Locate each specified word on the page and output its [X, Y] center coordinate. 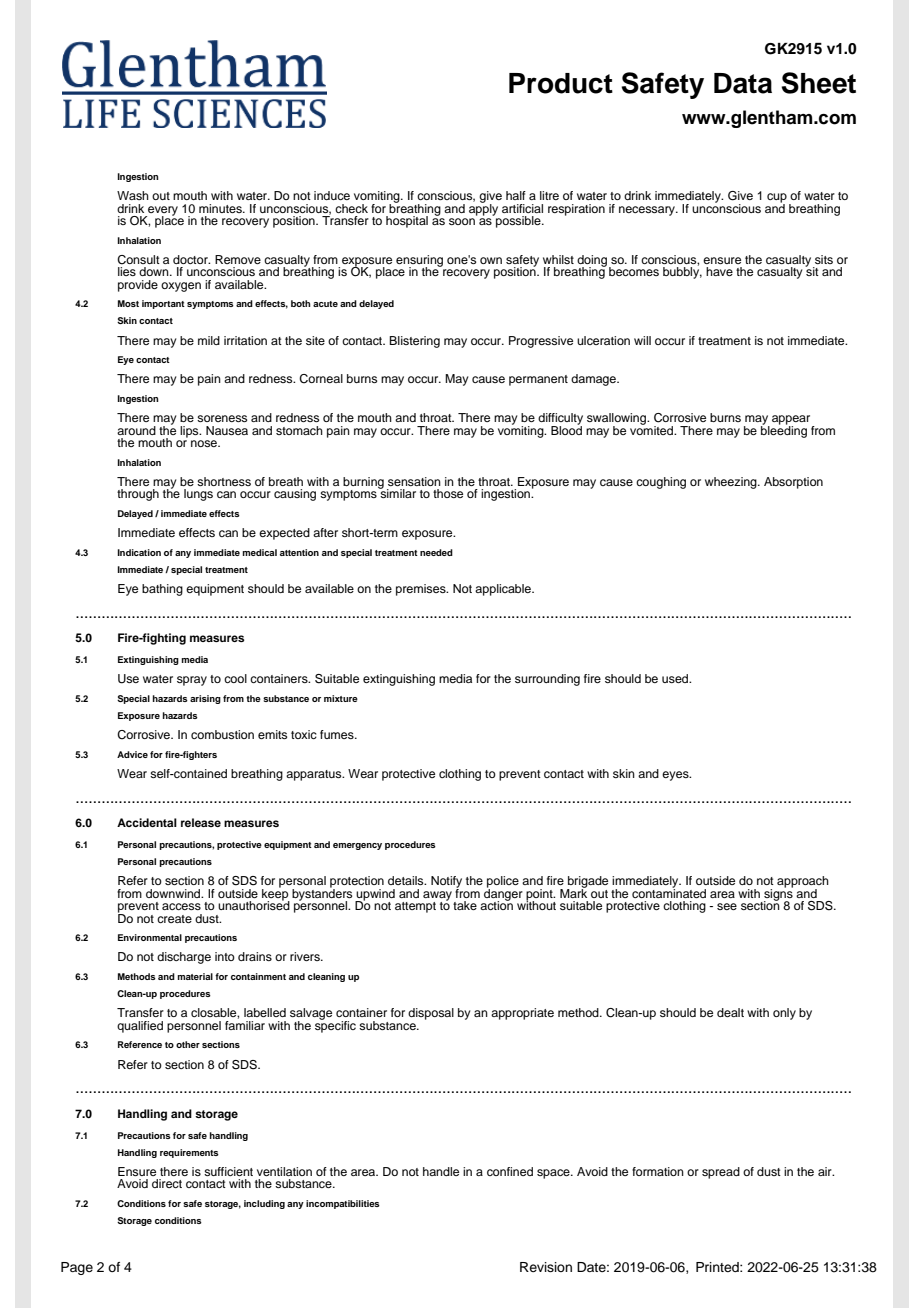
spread [721, 1173]
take [465, 905]
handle [441, 1171]
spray [192, 681]
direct [167, 1183]
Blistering [414, 342]
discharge [184, 958]
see [727, 906]
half [516, 195]
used [676, 678]
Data [743, 83]
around [136, 430]
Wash [133, 195]
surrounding [547, 680]
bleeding [784, 430]
